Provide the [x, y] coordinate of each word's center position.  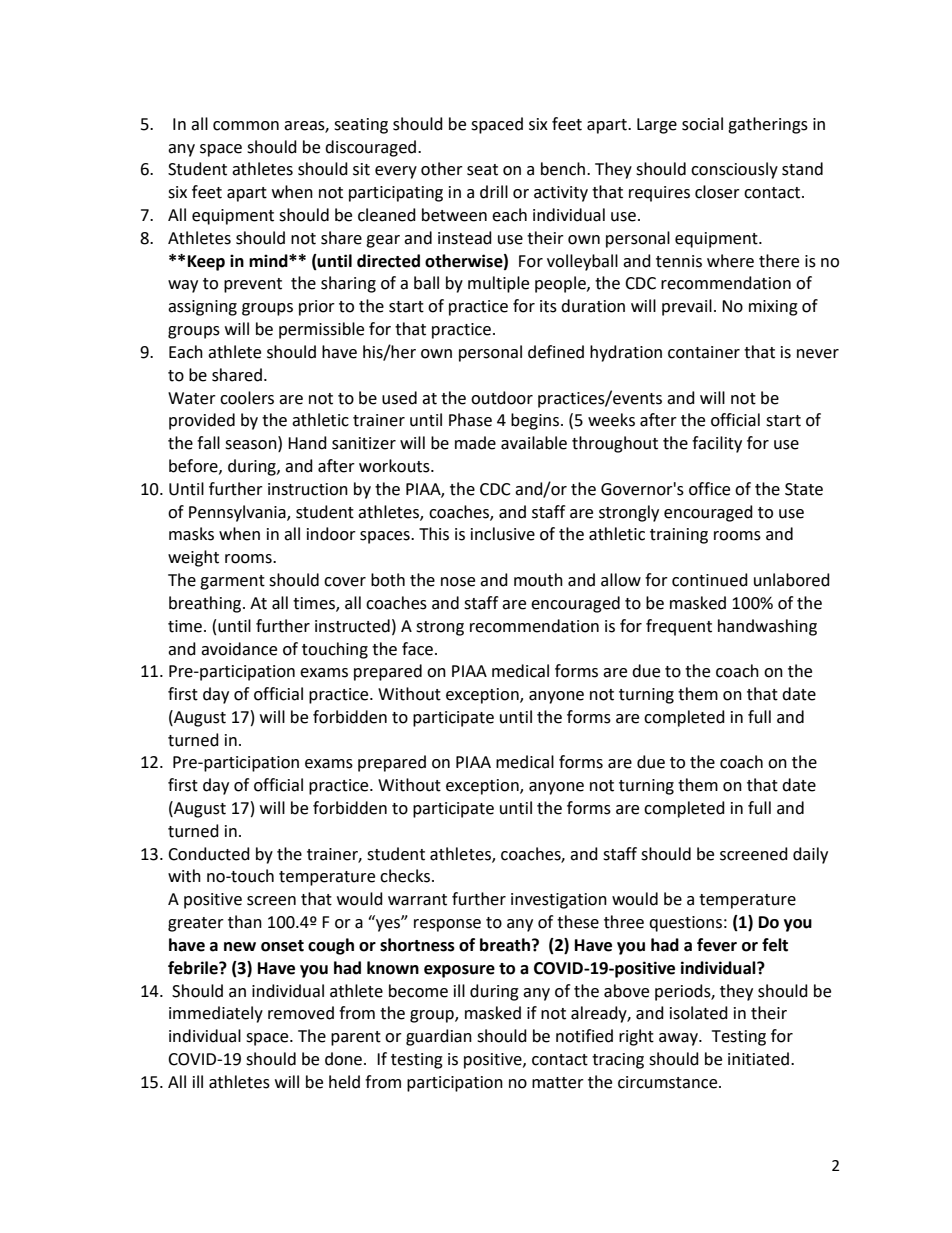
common [246, 126]
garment [232, 582]
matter [558, 1083]
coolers [247, 398]
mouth [538, 580]
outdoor [502, 398]
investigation [559, 901]
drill [494, 192]
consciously [734, 170]
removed [301, 1013]
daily [810, 855]
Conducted [209, 854]
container [704, 352]
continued [710, 580]
